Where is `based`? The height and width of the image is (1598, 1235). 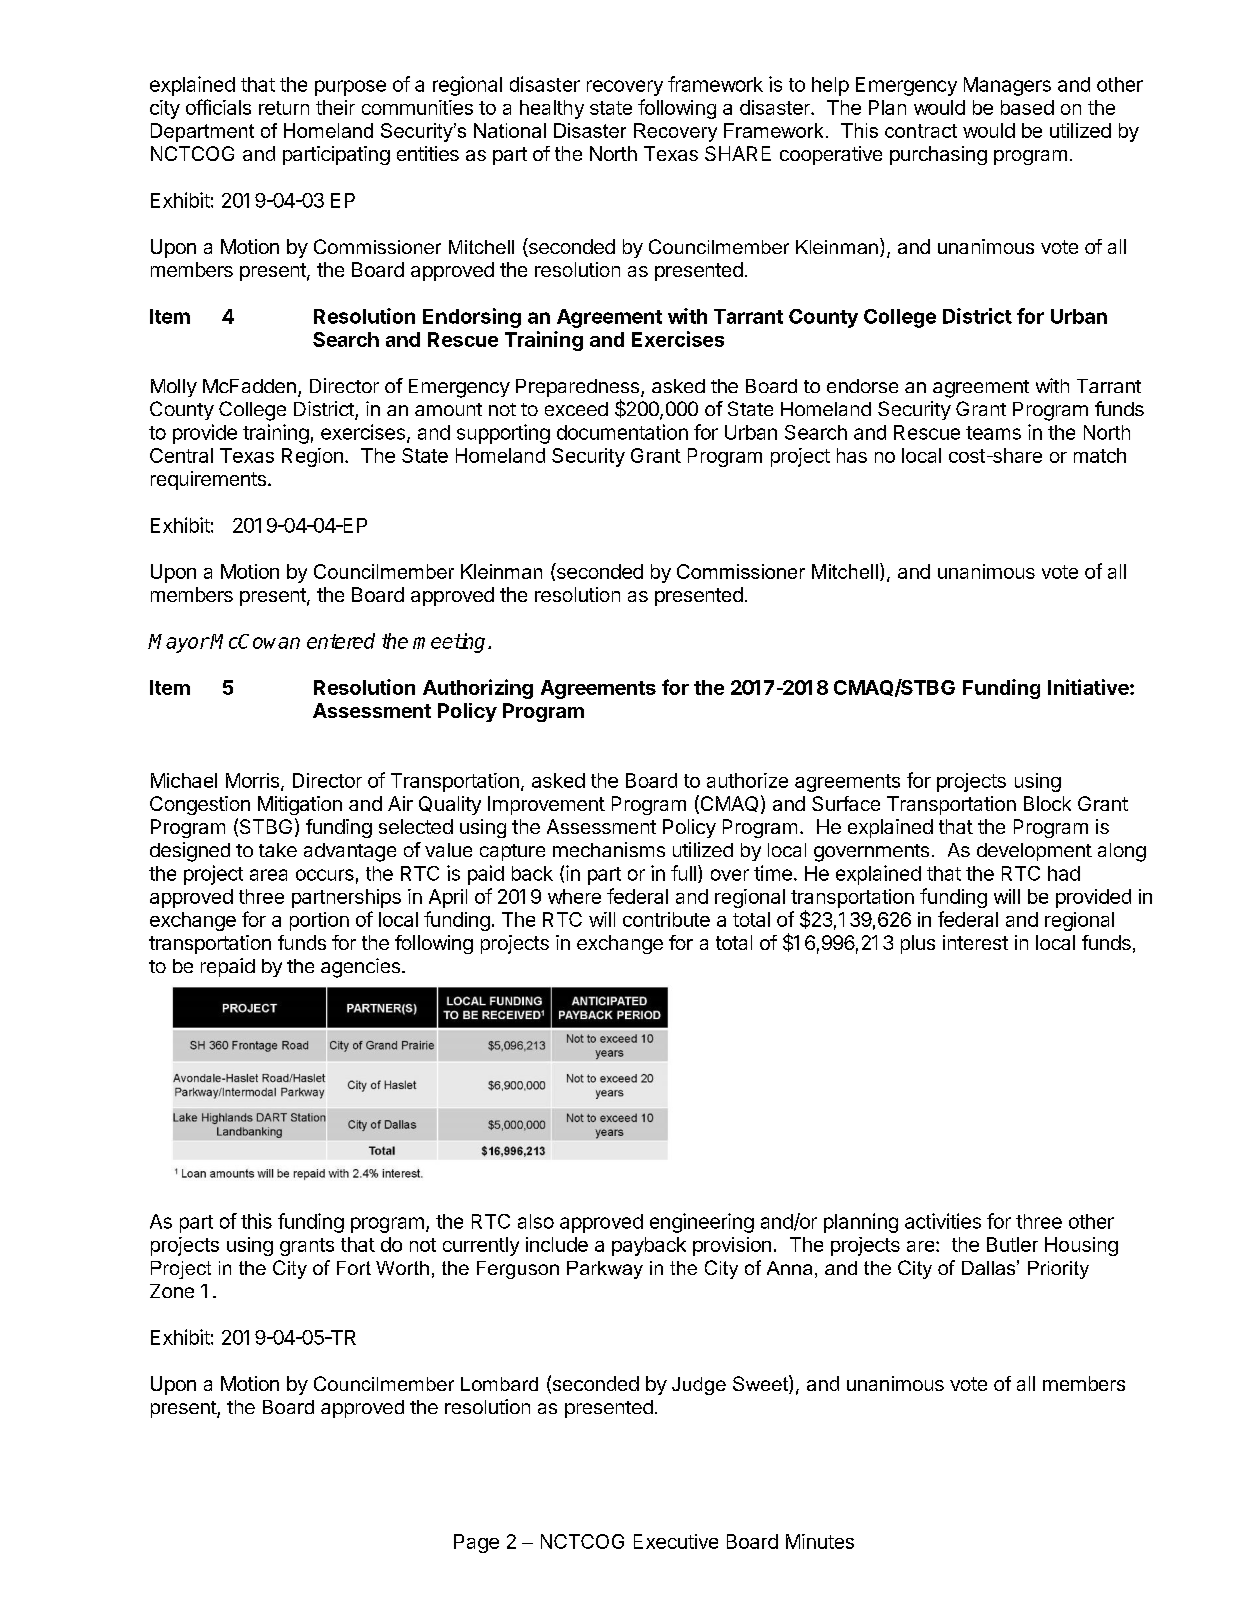
based is located at coordinates (1027, 107).
